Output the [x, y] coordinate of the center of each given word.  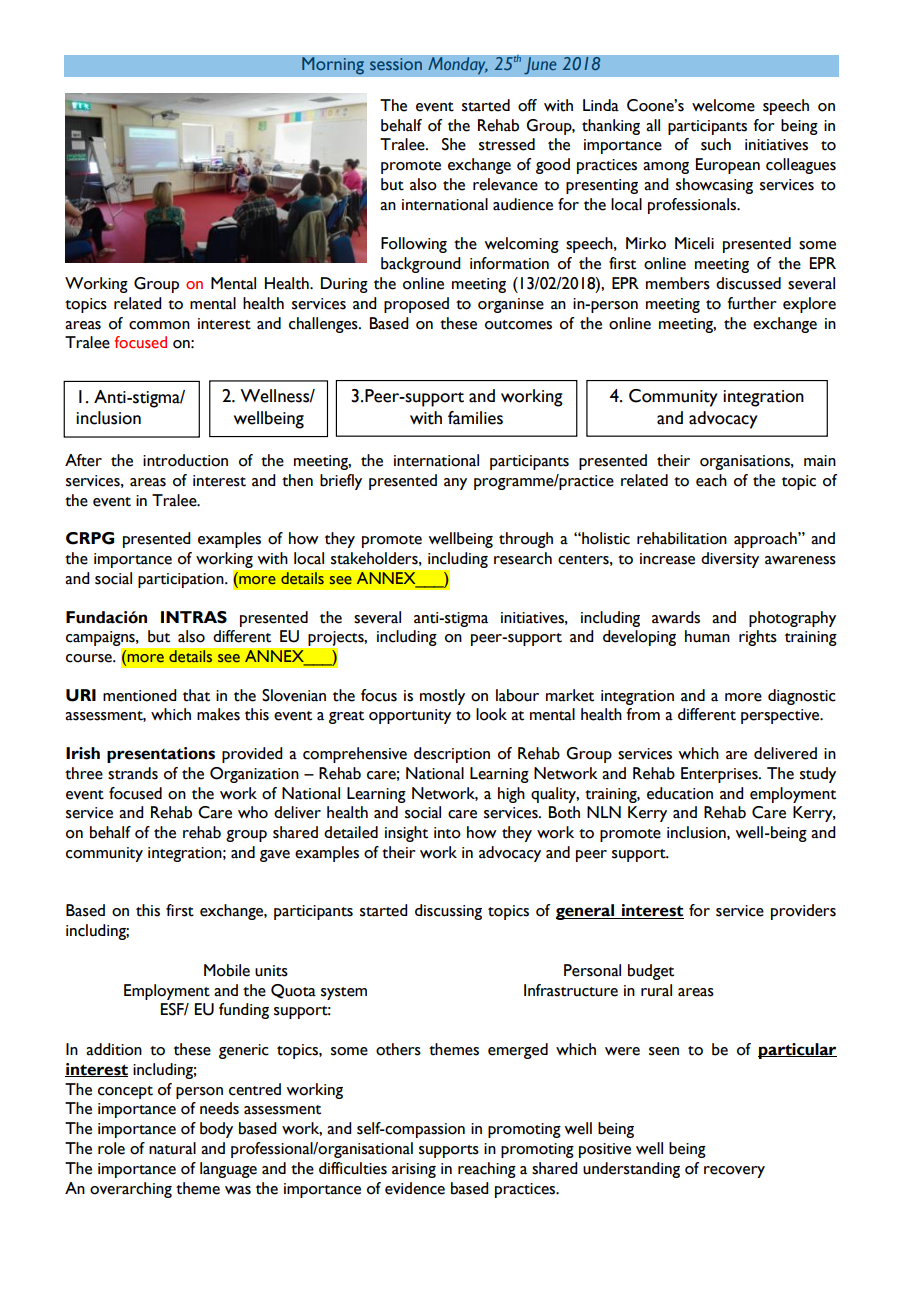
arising [414, 1170]
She [454, 144]
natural [172, 1148]
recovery [734, 1172]
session [396, 64]
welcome [723, 105]
